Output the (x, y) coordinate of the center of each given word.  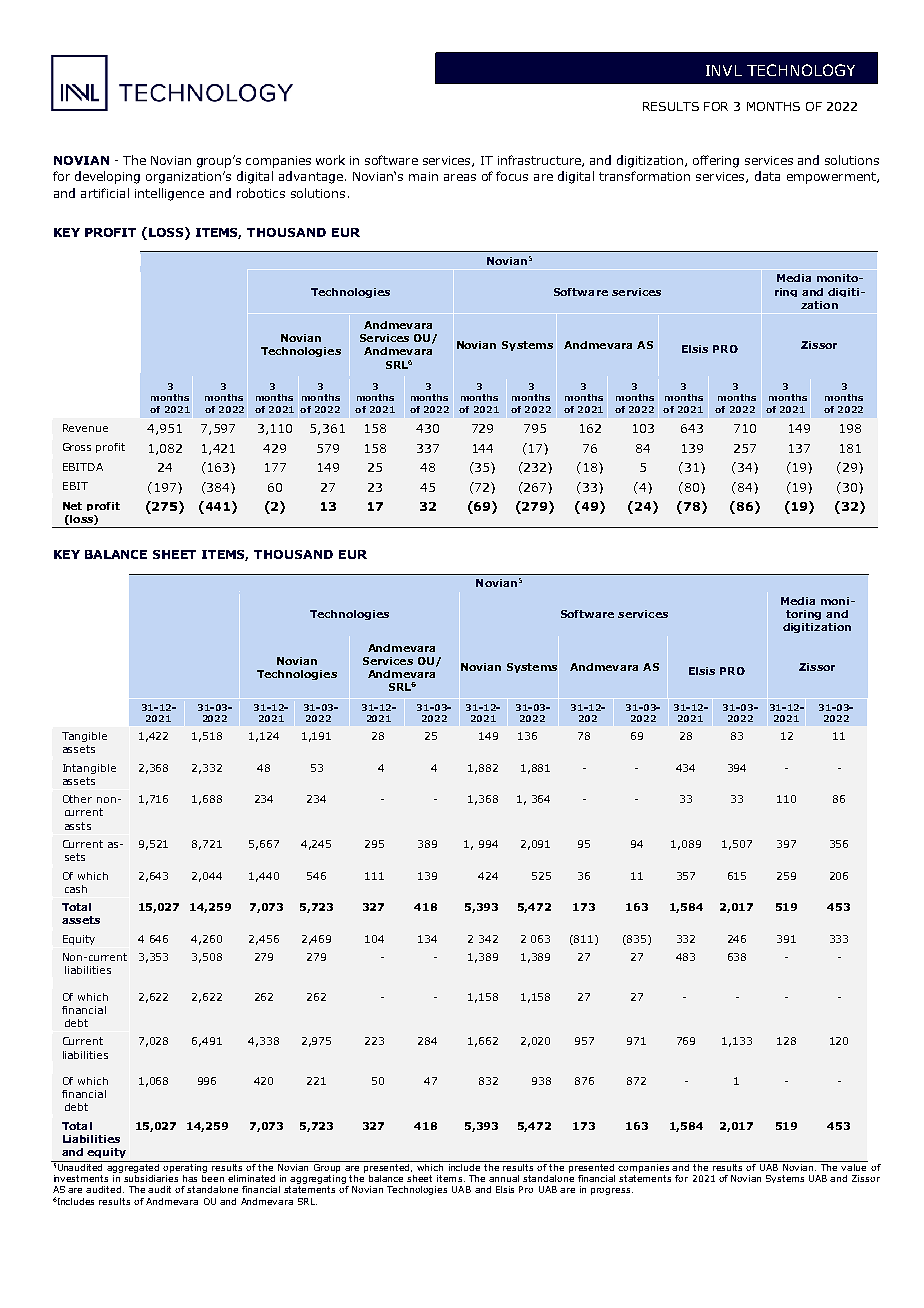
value (854, 1166)
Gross (77, 447)
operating (186, 1167)
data (767, 176)
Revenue (85, 428)
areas (460, 177)
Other (77, 799)
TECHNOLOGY (801, 70)
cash (76, 889)
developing (107, 177)
